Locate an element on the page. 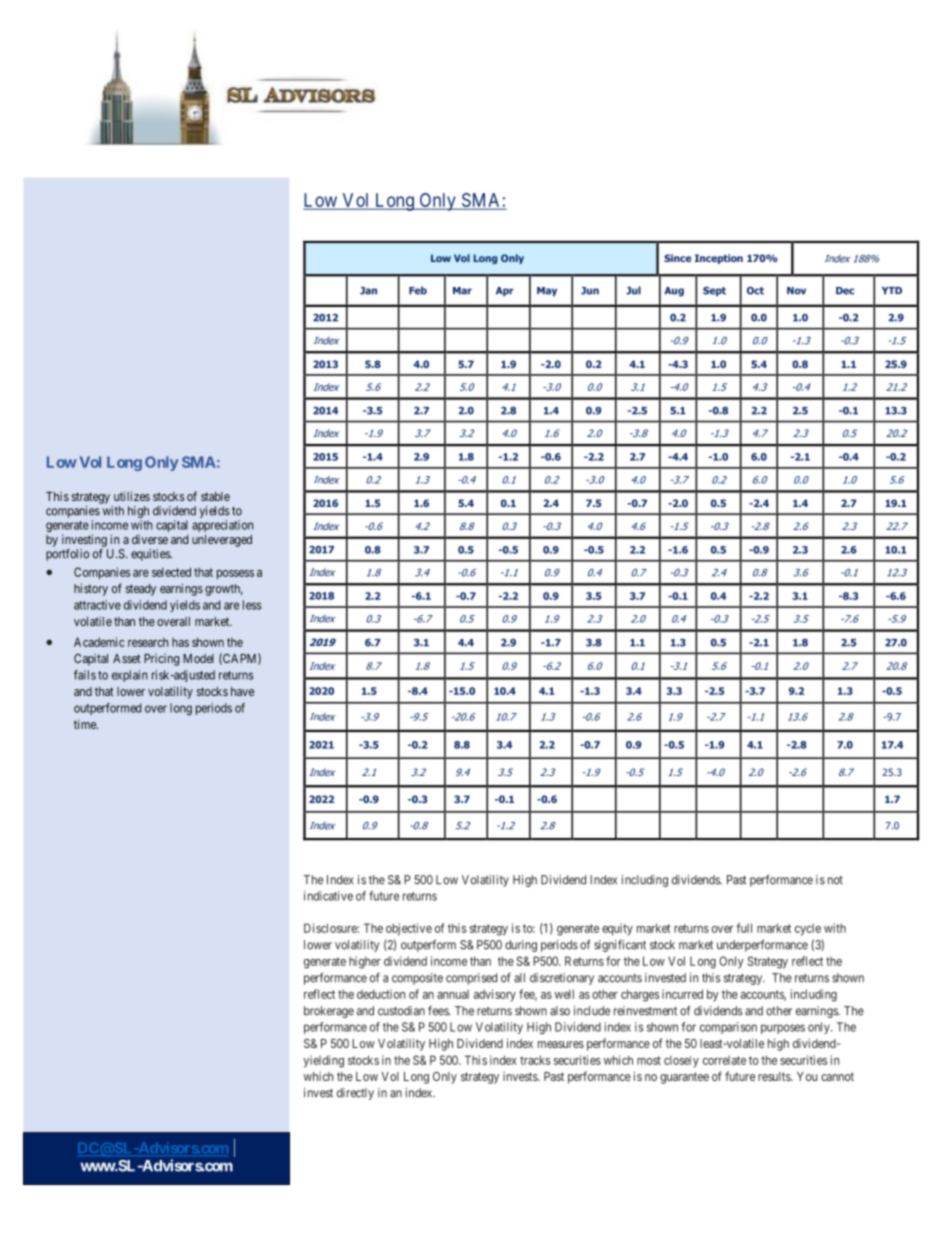  have is located at coordinates (242, 691).
